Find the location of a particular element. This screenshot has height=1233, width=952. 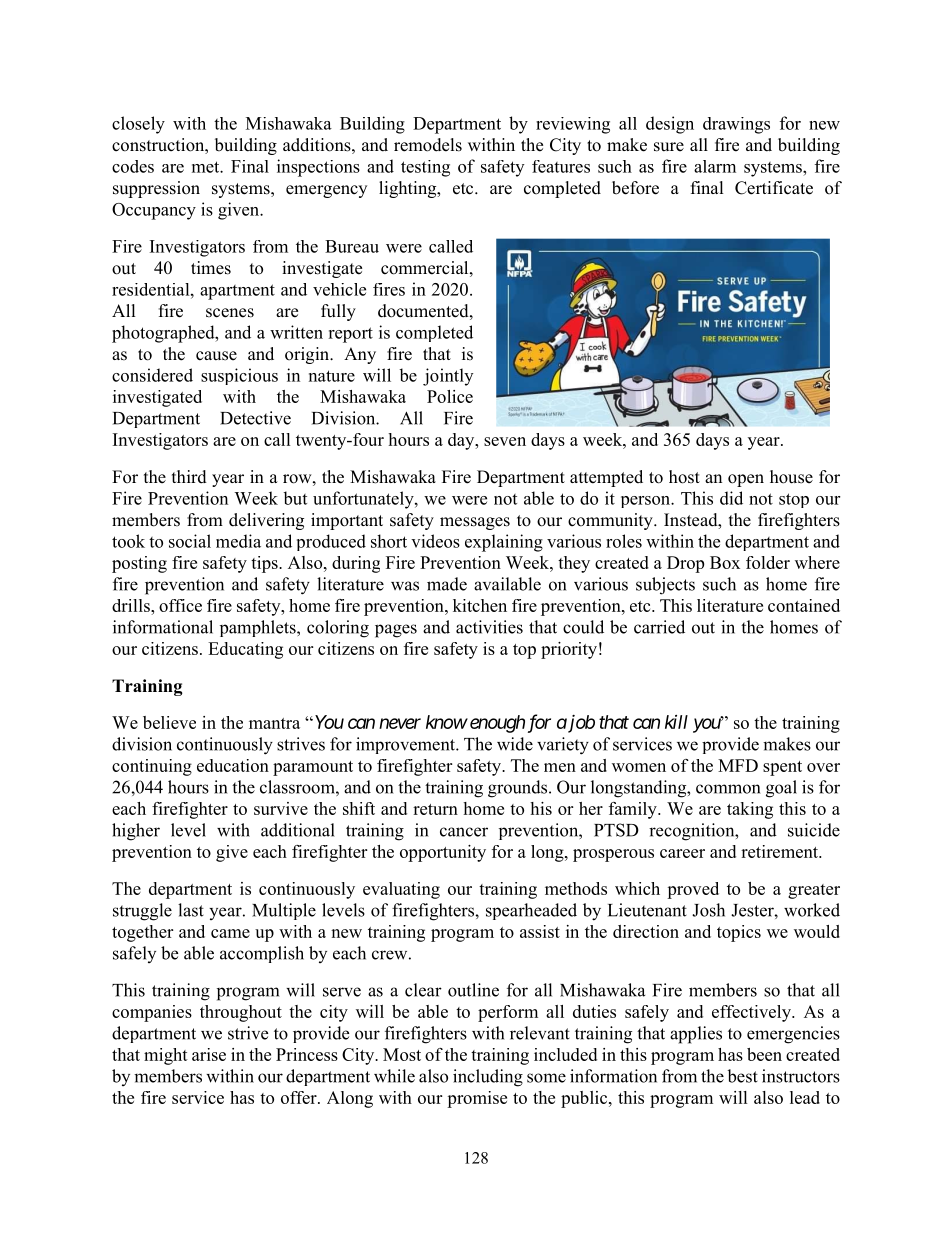

open is located at coordinates (746, 480).
